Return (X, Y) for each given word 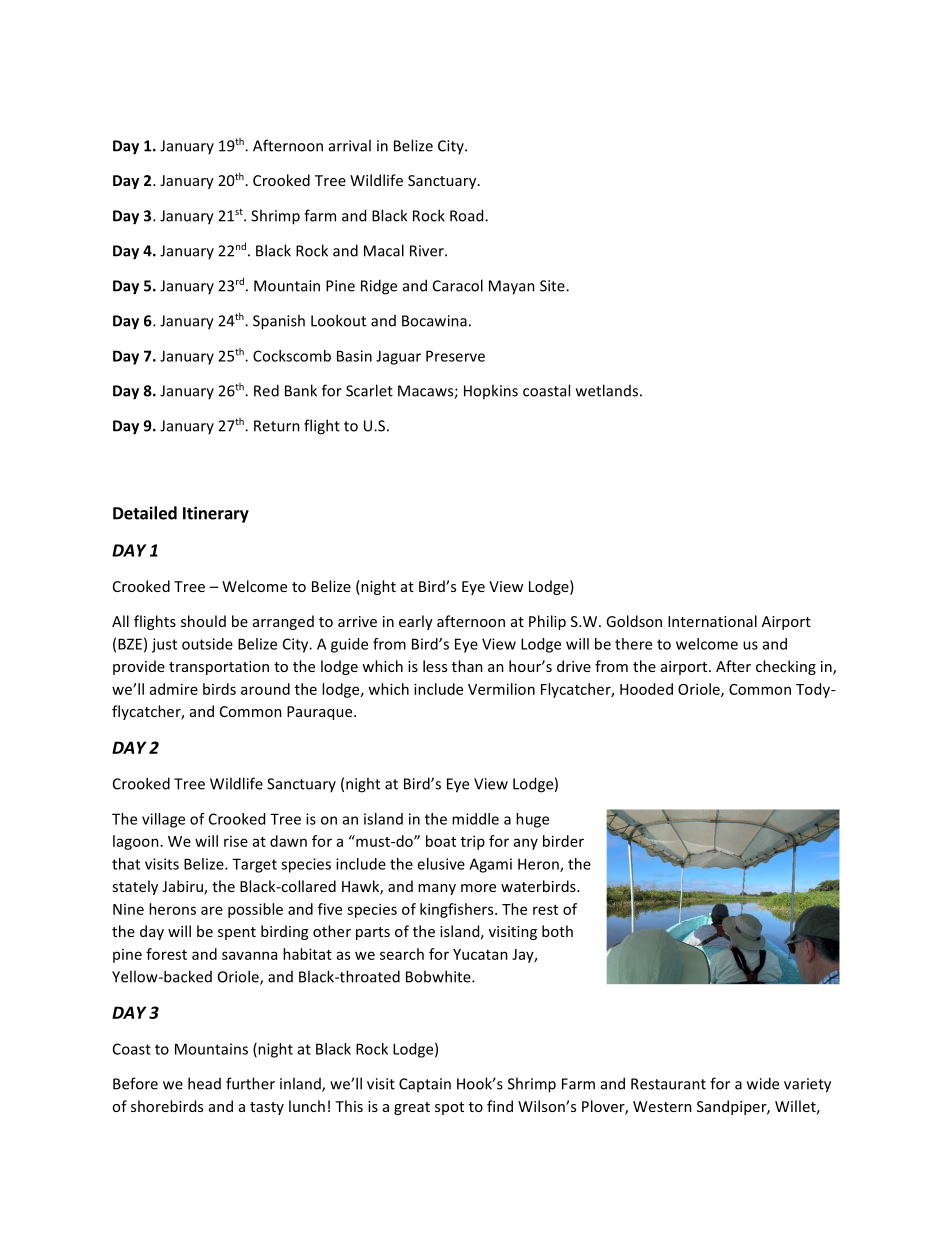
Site (553, 286)
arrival (350, 145)
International (712, 621)
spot (449, 1108)
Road (468, 215)
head (204, 1083)
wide (763, 1083)
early (416, 622)
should (203, 621)
